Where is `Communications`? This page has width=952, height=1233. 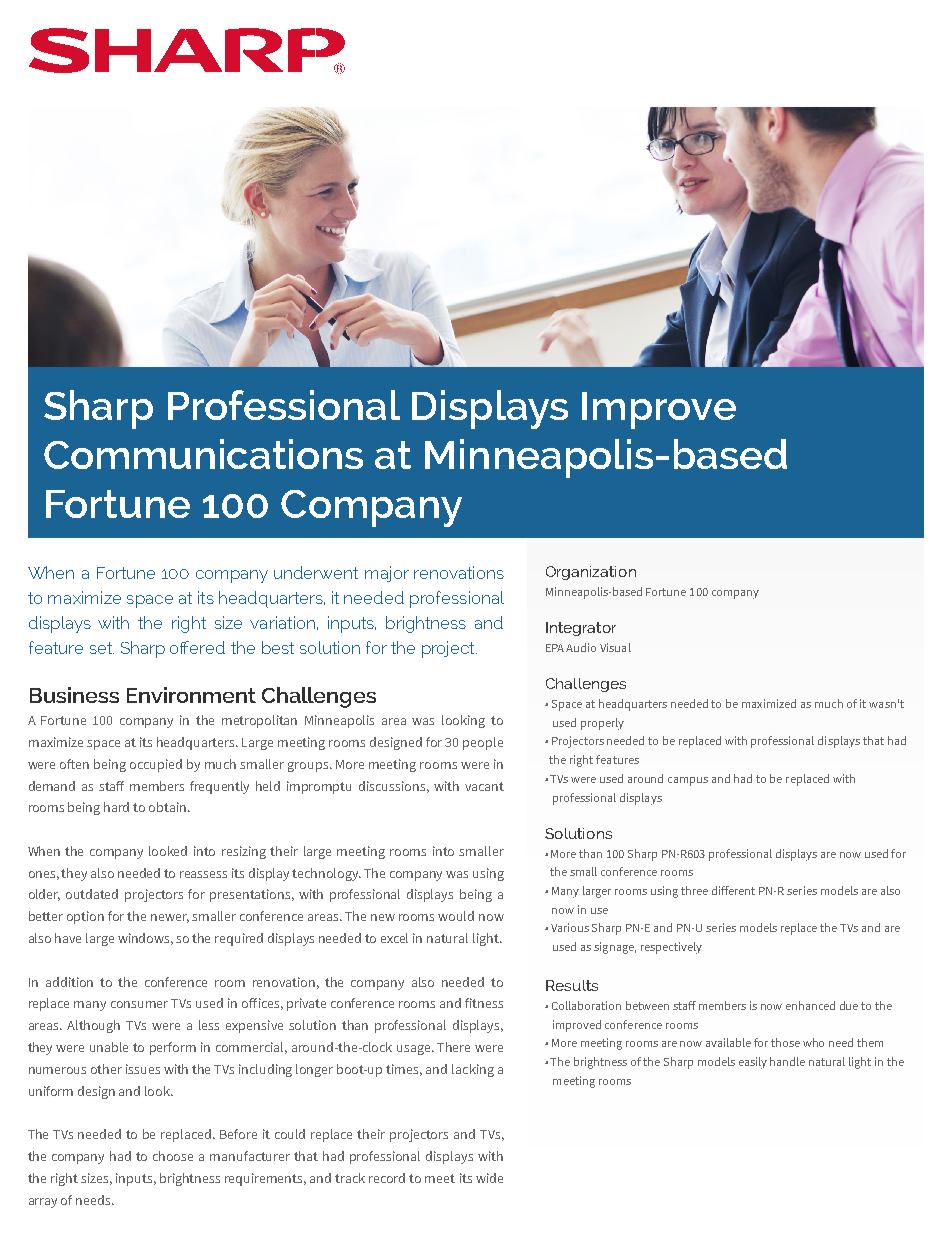
Communications is located at coordinates (203, 454).
